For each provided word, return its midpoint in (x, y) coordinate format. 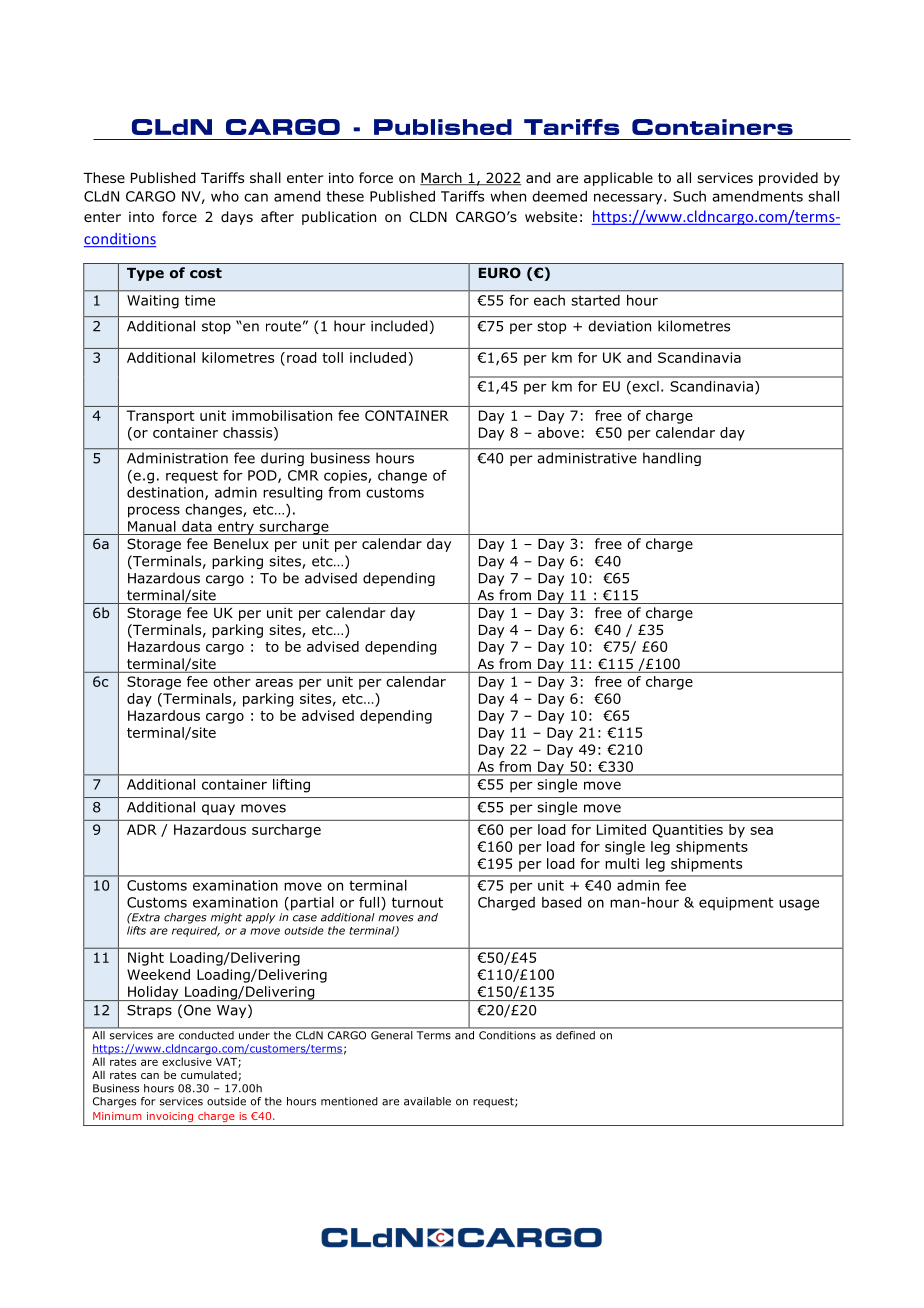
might (226, 918)
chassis (249, 433)
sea (761, 831)
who (225, 196)
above (558, 432)
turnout (417, 902)
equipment (736, 904)
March (442, 178)
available (427, 1101)
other (232, 681)
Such (689, 196)
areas (274, 683)
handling (672, 459)
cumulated (209, 1075)
